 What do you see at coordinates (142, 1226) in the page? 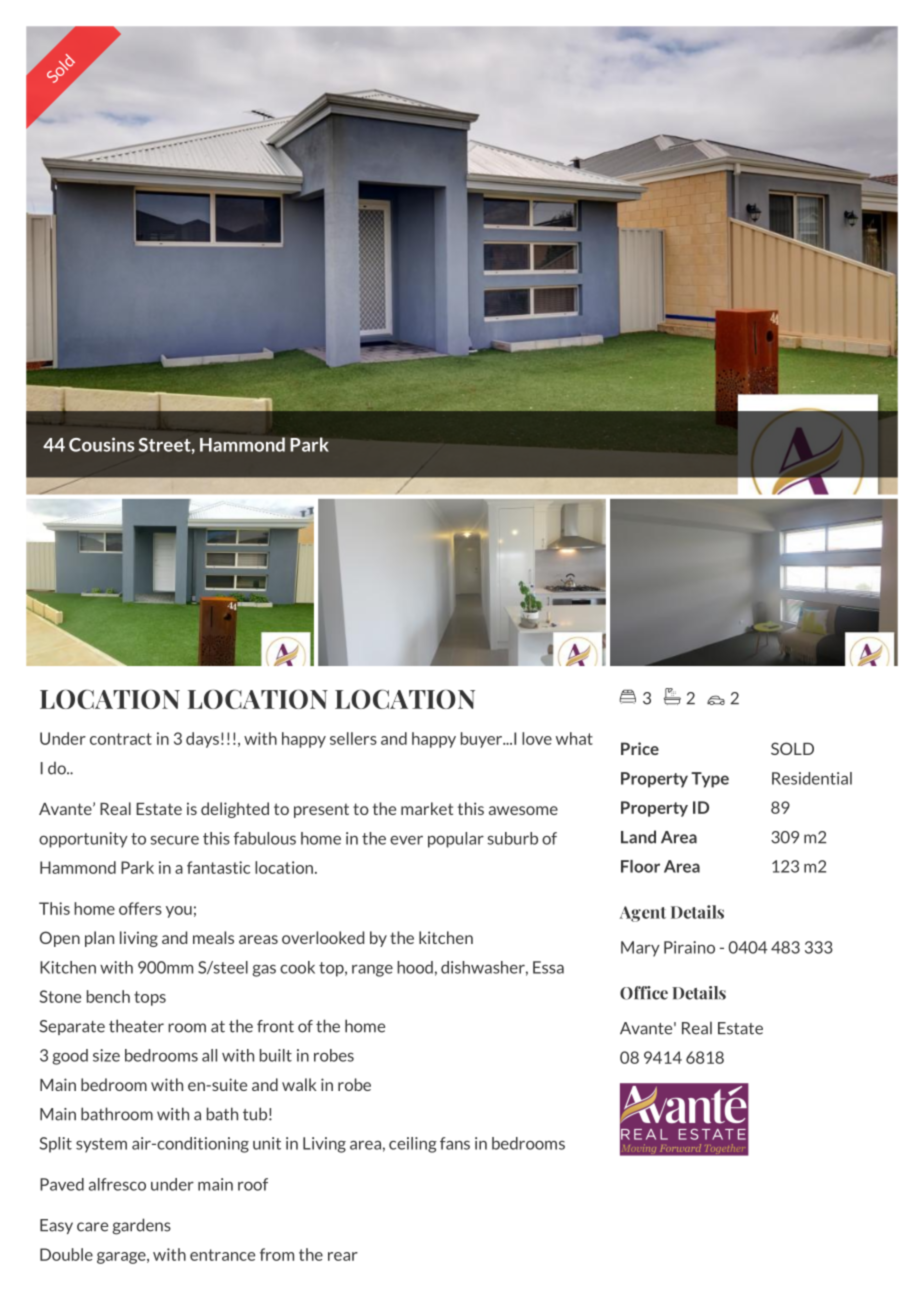
I see `gardens` at bounding box center [142, 1226].
